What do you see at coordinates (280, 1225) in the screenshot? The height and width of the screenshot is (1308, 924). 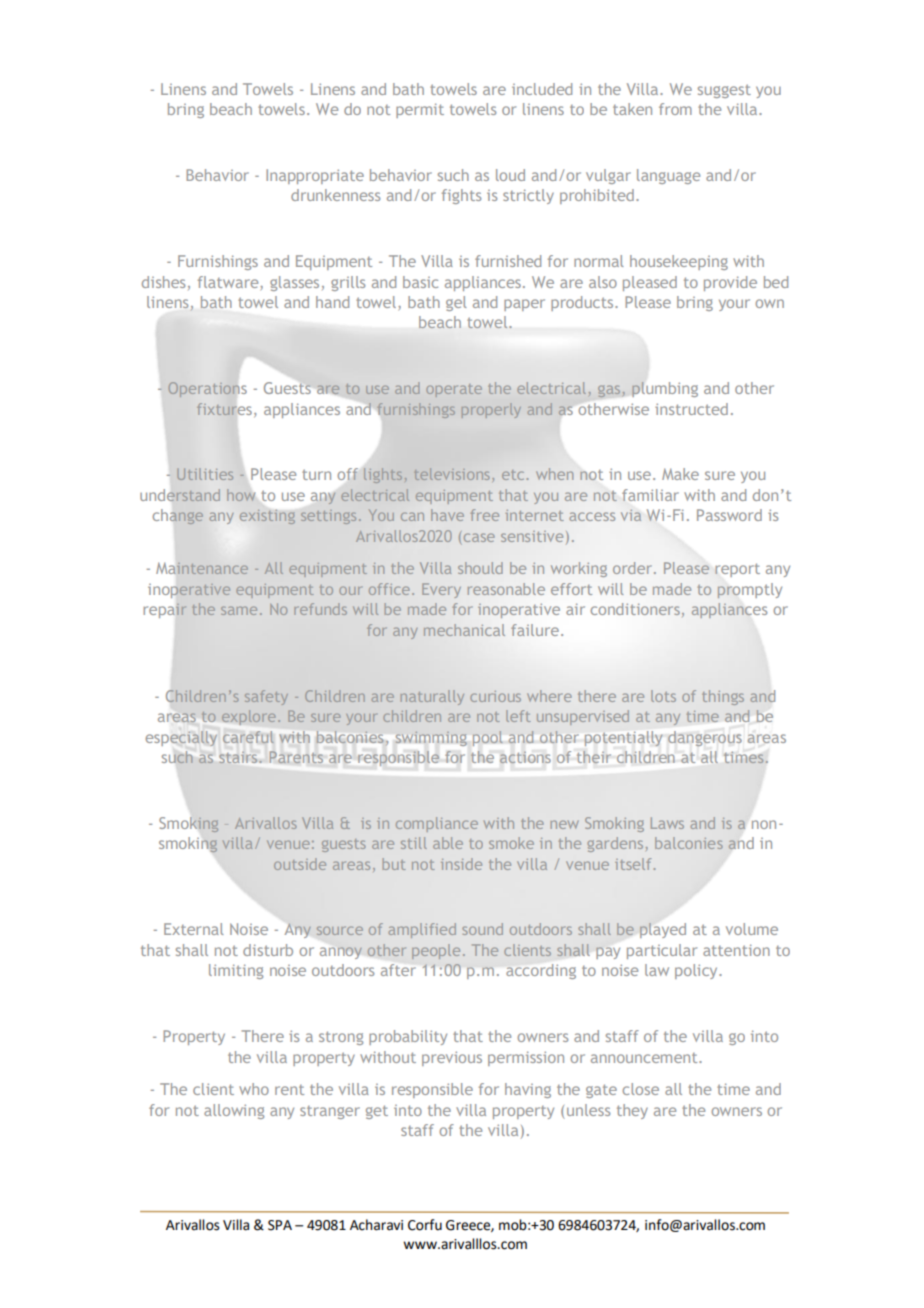 I see `SPA` at bounding box center [280, 1225].
